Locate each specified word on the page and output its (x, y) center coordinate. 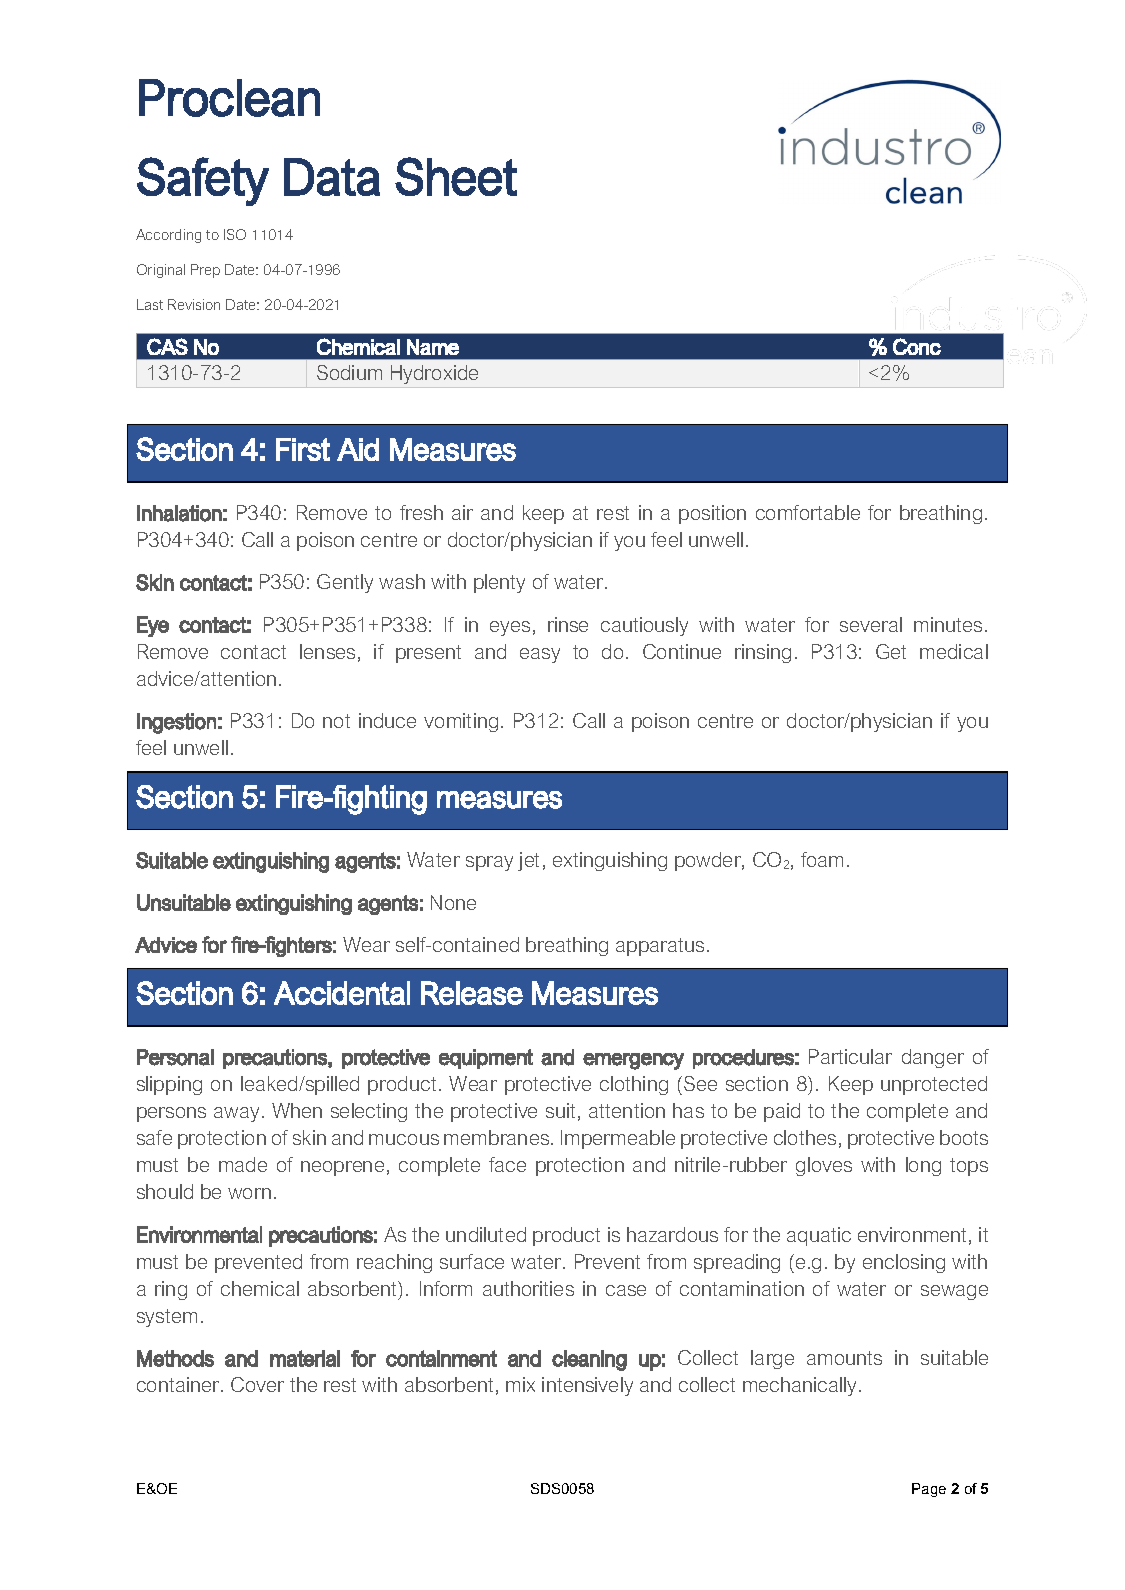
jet (528, 861)
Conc (917, 346)
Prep (205, 271)
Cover (257, 1384)
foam (822, 859)
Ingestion (176, 723)
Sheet (456, 176)
